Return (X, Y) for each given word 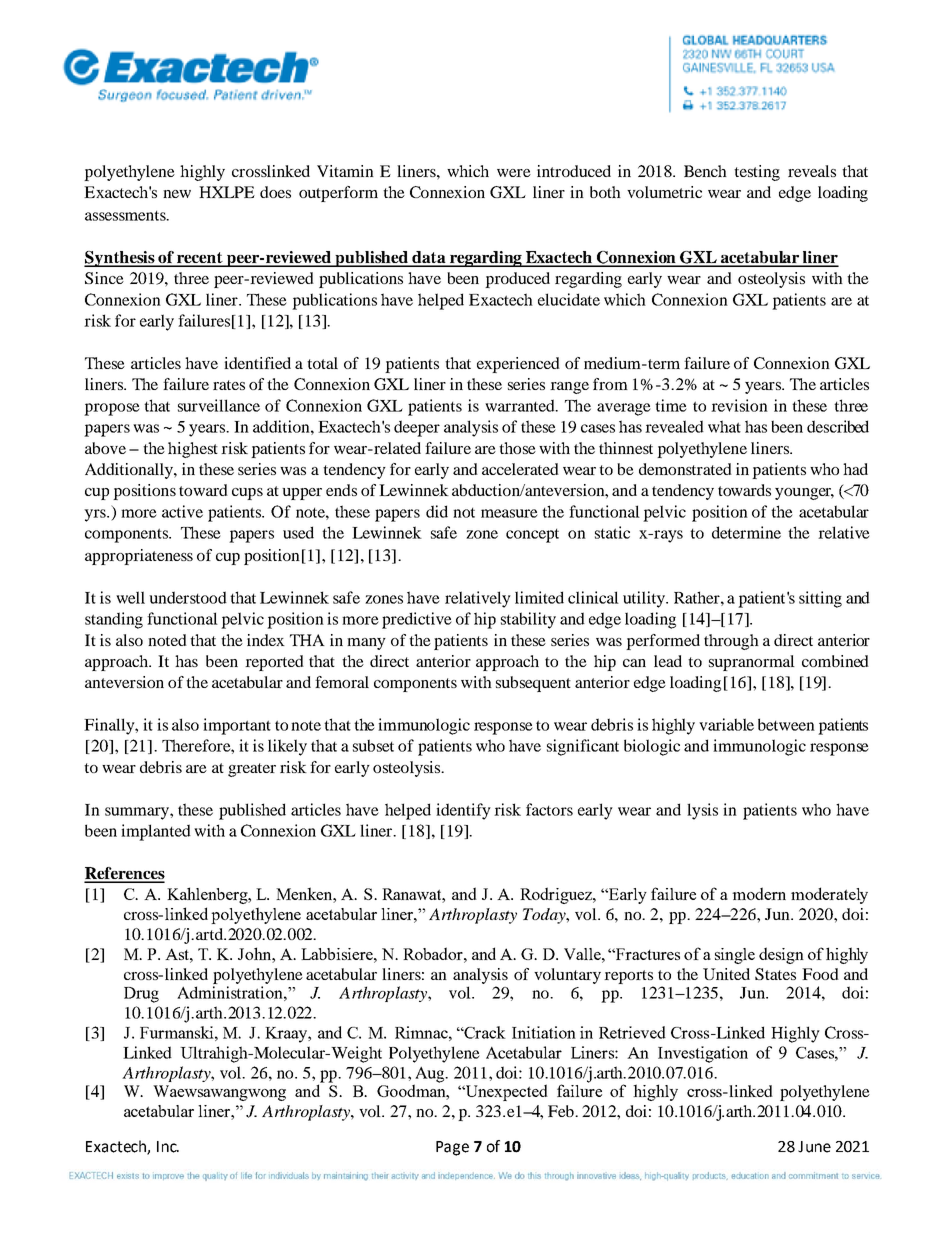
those (517, 448)
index (266, 640)
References (124, 874)
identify (463, 811)
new (177, 194)
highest (193, 450)
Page (452, 1148)
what (724, 426)
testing (757, 173)
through (731, 642)
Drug (141, 995)
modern (759, 893)
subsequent (533, 684)
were (514, 173)
